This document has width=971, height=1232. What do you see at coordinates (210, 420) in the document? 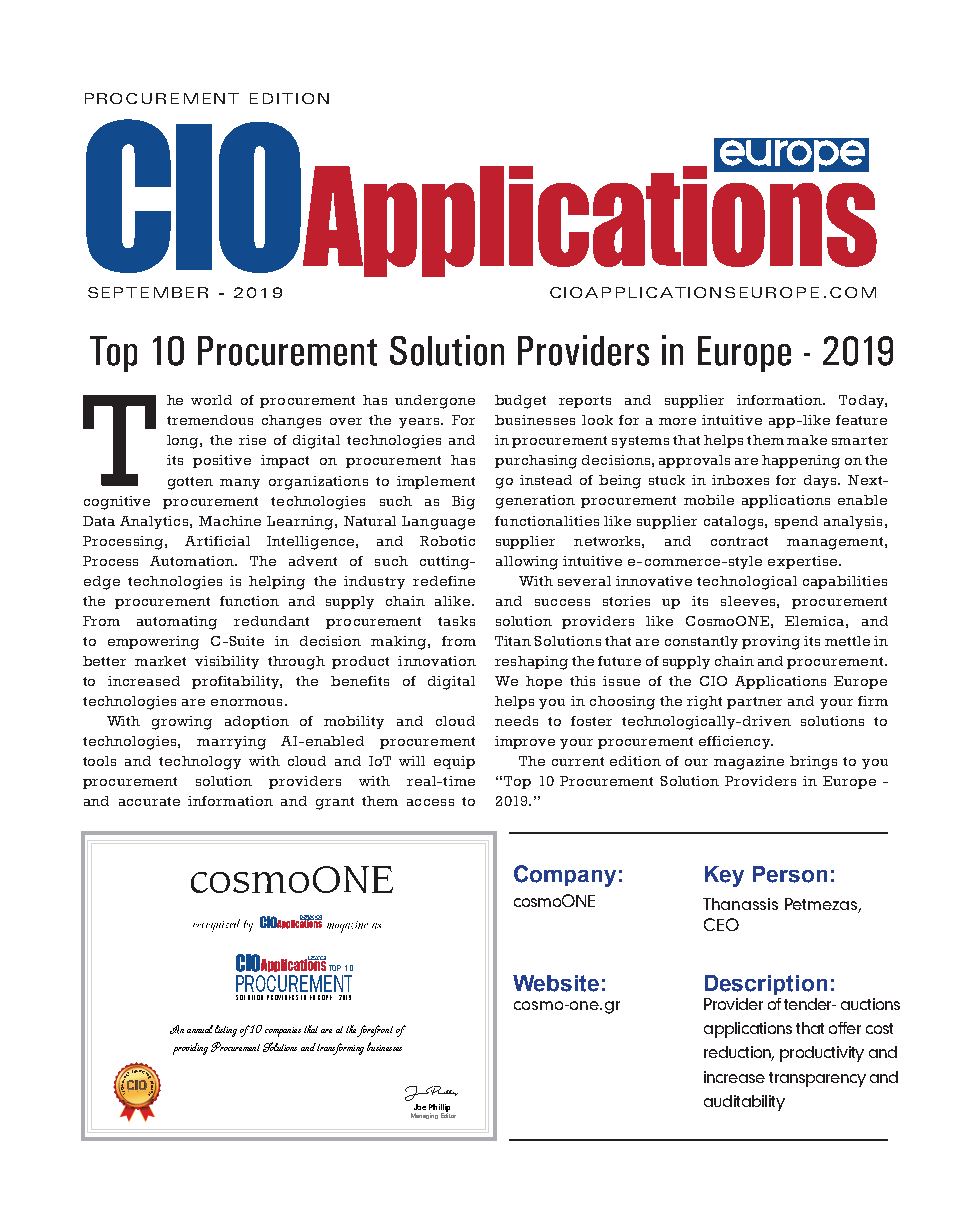
I see `tremendous` at bounding box center [210, 420].
